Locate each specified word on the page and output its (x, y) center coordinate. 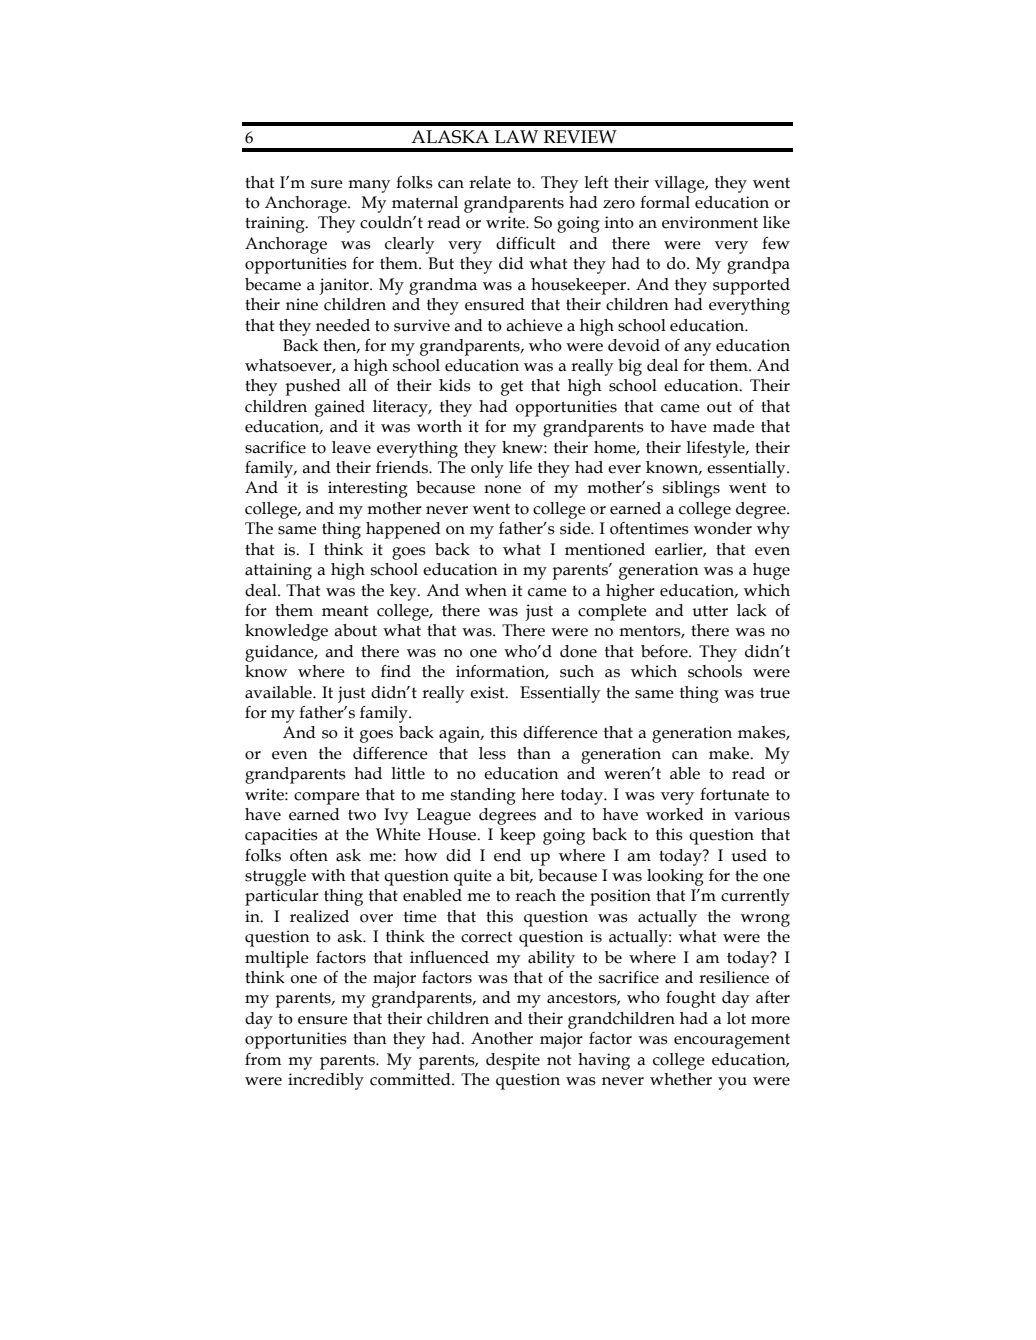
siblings (691, 489)
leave (351, 447)
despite (513, 1061)
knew (523, 447)
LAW (516, 137)
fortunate (734, 794)
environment (710, 222)
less (492, 753)
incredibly (326, 1081)
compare (327, 798)
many (369, 186)
